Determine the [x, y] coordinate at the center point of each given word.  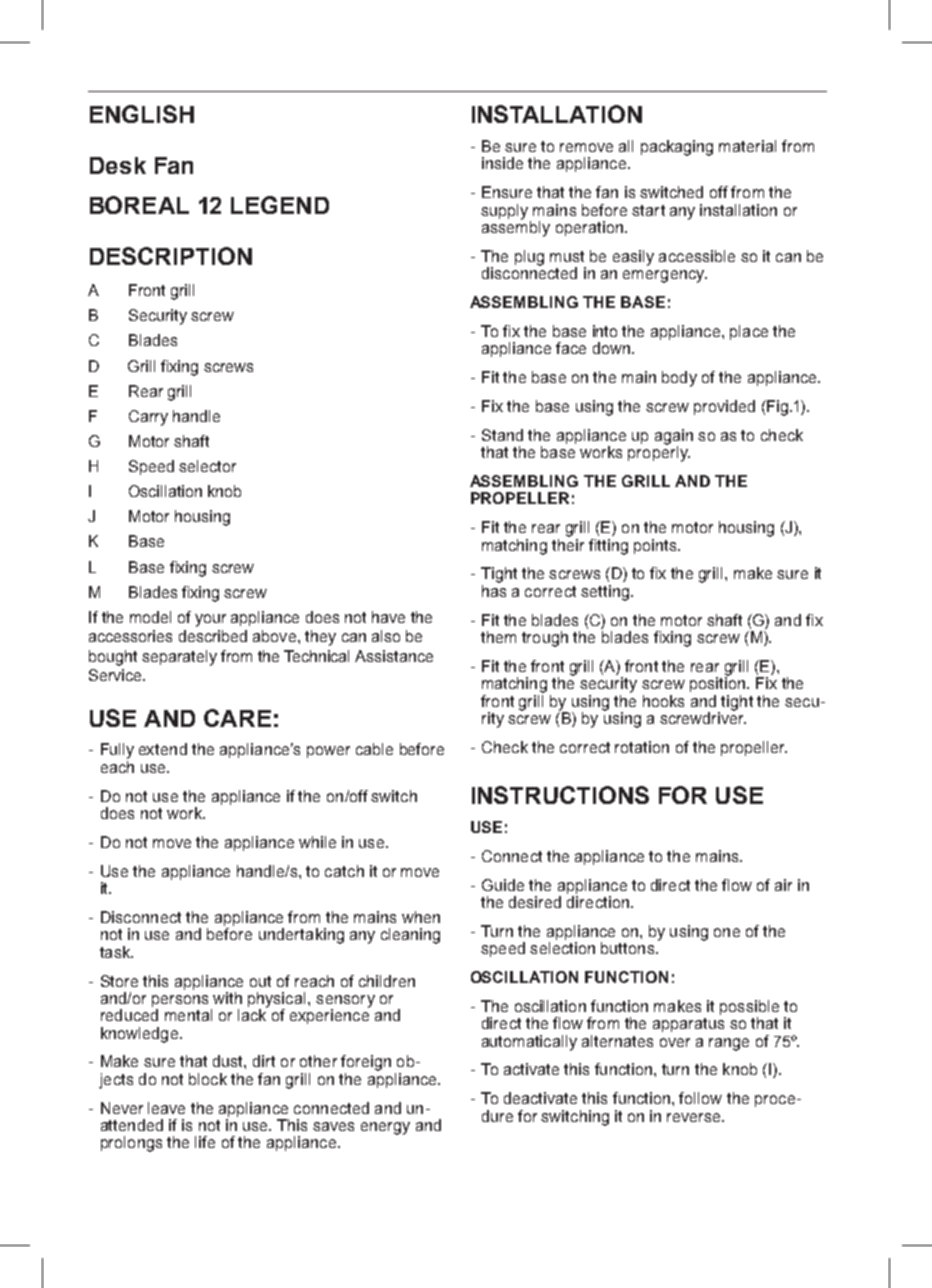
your [210, 620]
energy [385, 1128]
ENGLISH [142, 114]
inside [502, 163]
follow [700, 1098]
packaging [677, 148]
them [498, 637]
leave [166, 1108]
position [719, 683]
